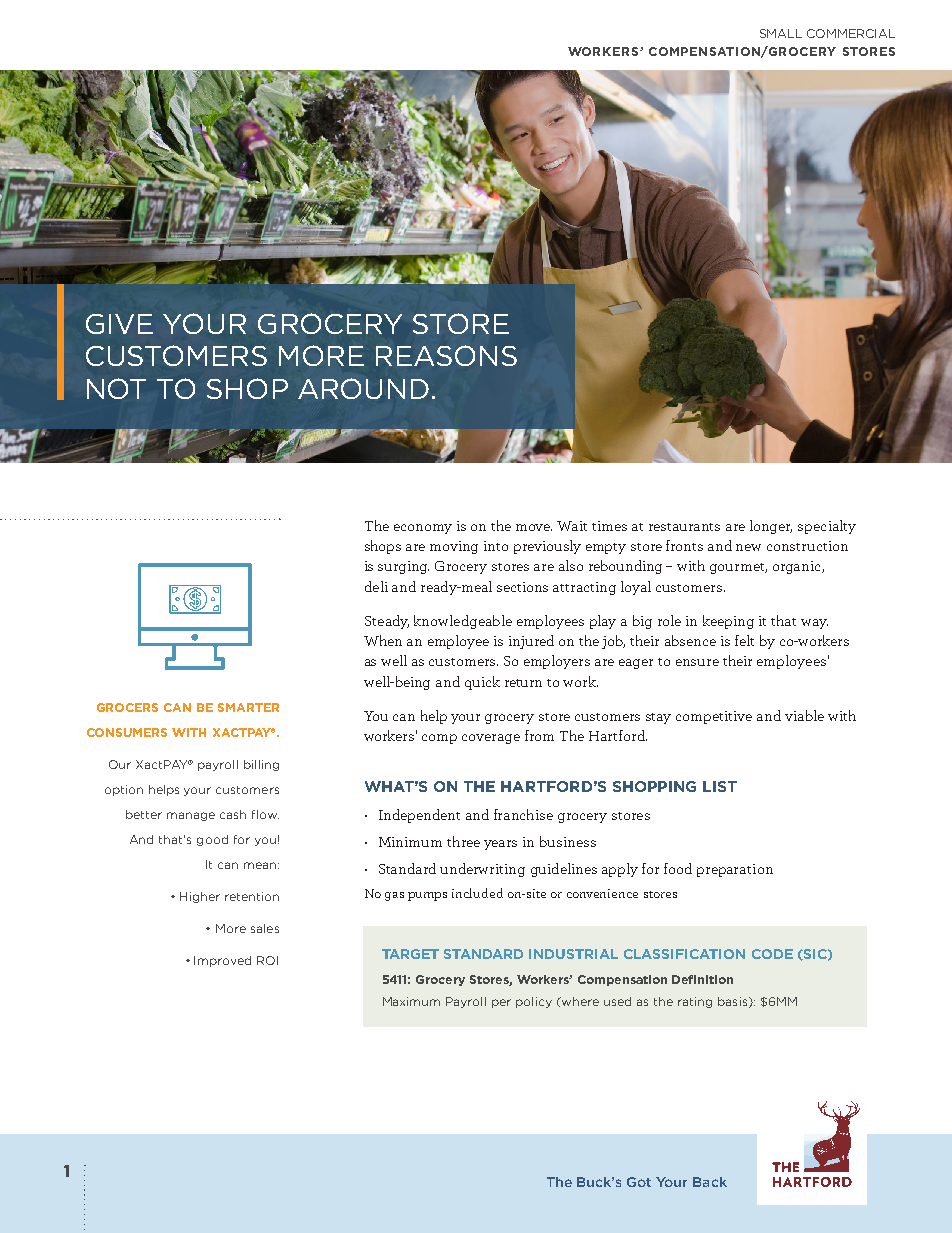 Image resolution: width=952 pixels, height=1233 pixels. I want to click on NOT, so click(116, 388).
